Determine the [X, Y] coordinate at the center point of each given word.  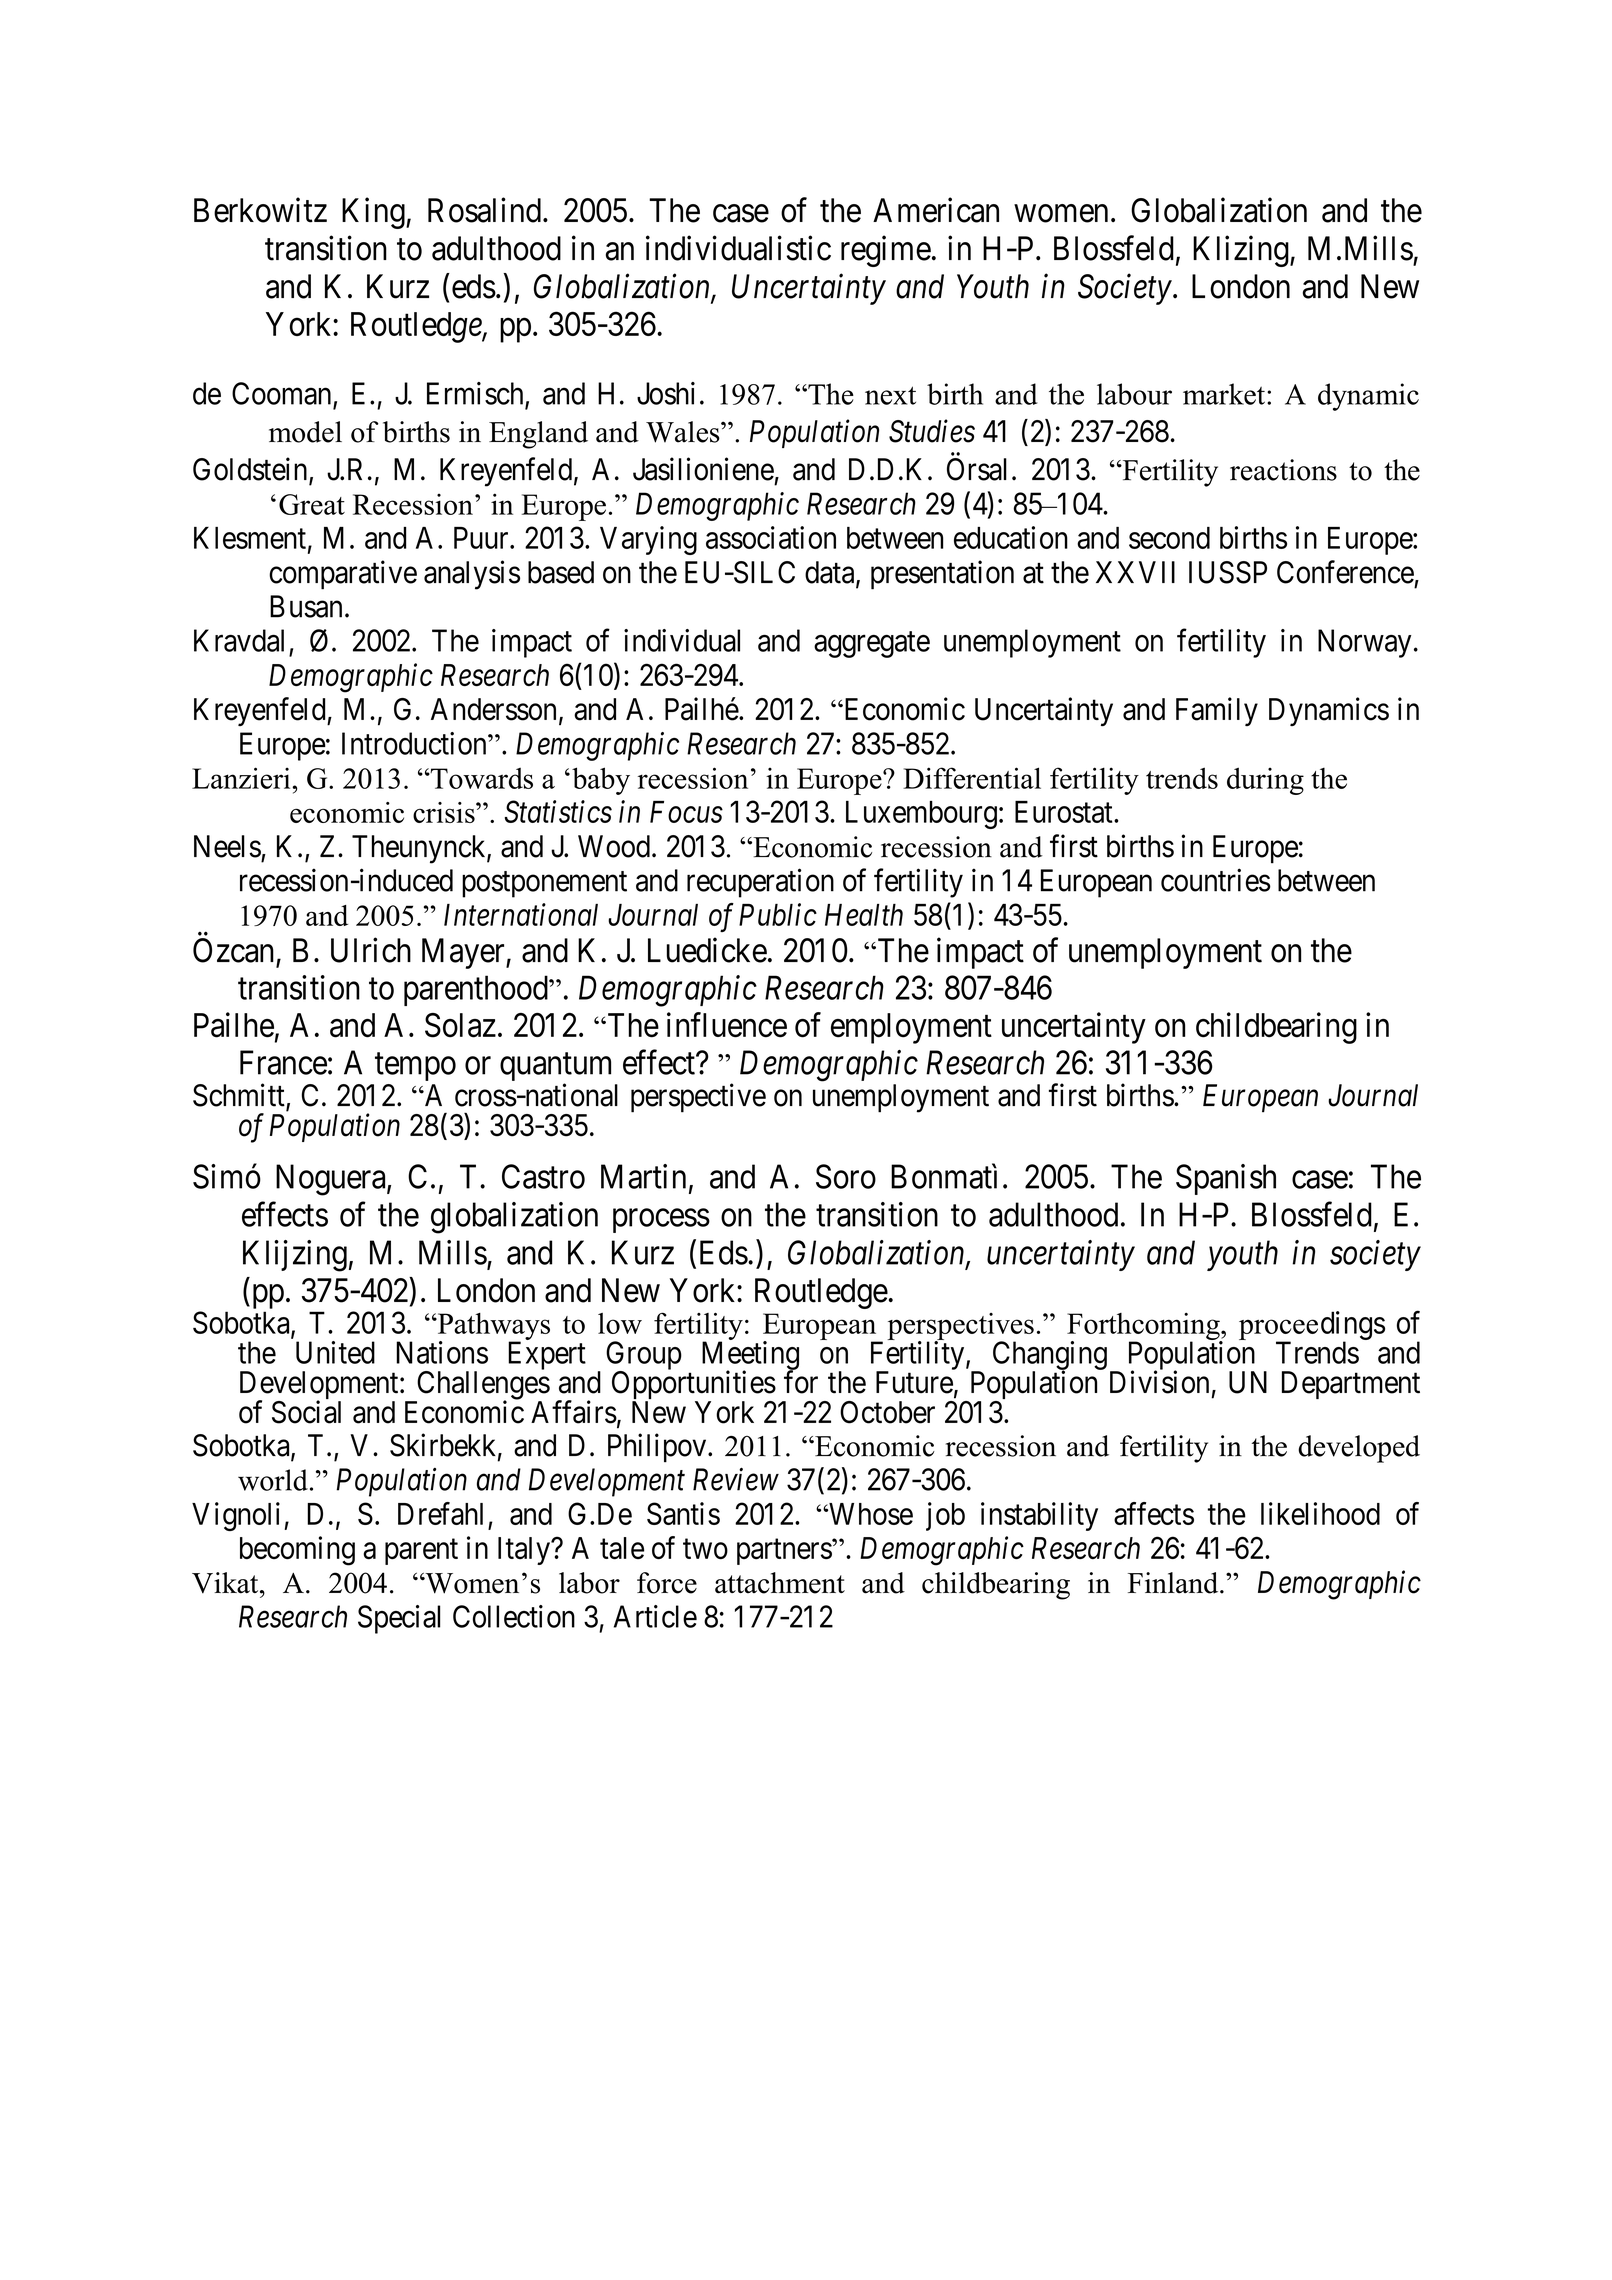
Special [399, 1619]
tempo [415, 1067]
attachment [780, 1583]
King [374, 213]
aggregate [872, 645]
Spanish [1226, 1179]
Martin [643, 1176]
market [1224, 394]
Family [1217, 711]
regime [886, 251]
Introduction [415, 743]
